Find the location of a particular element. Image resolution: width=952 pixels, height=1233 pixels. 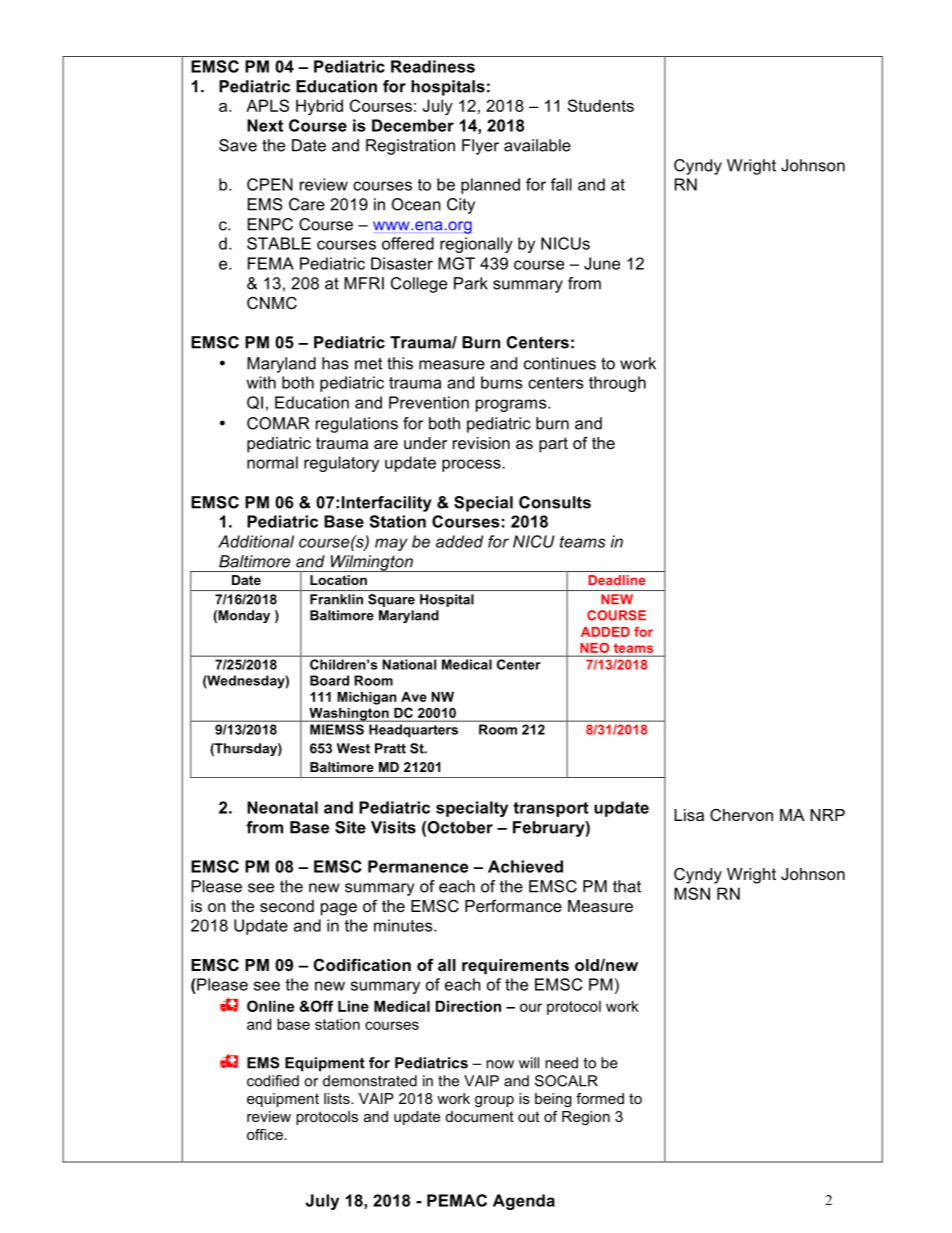

Franklin is located at coordinates (336, 599).
